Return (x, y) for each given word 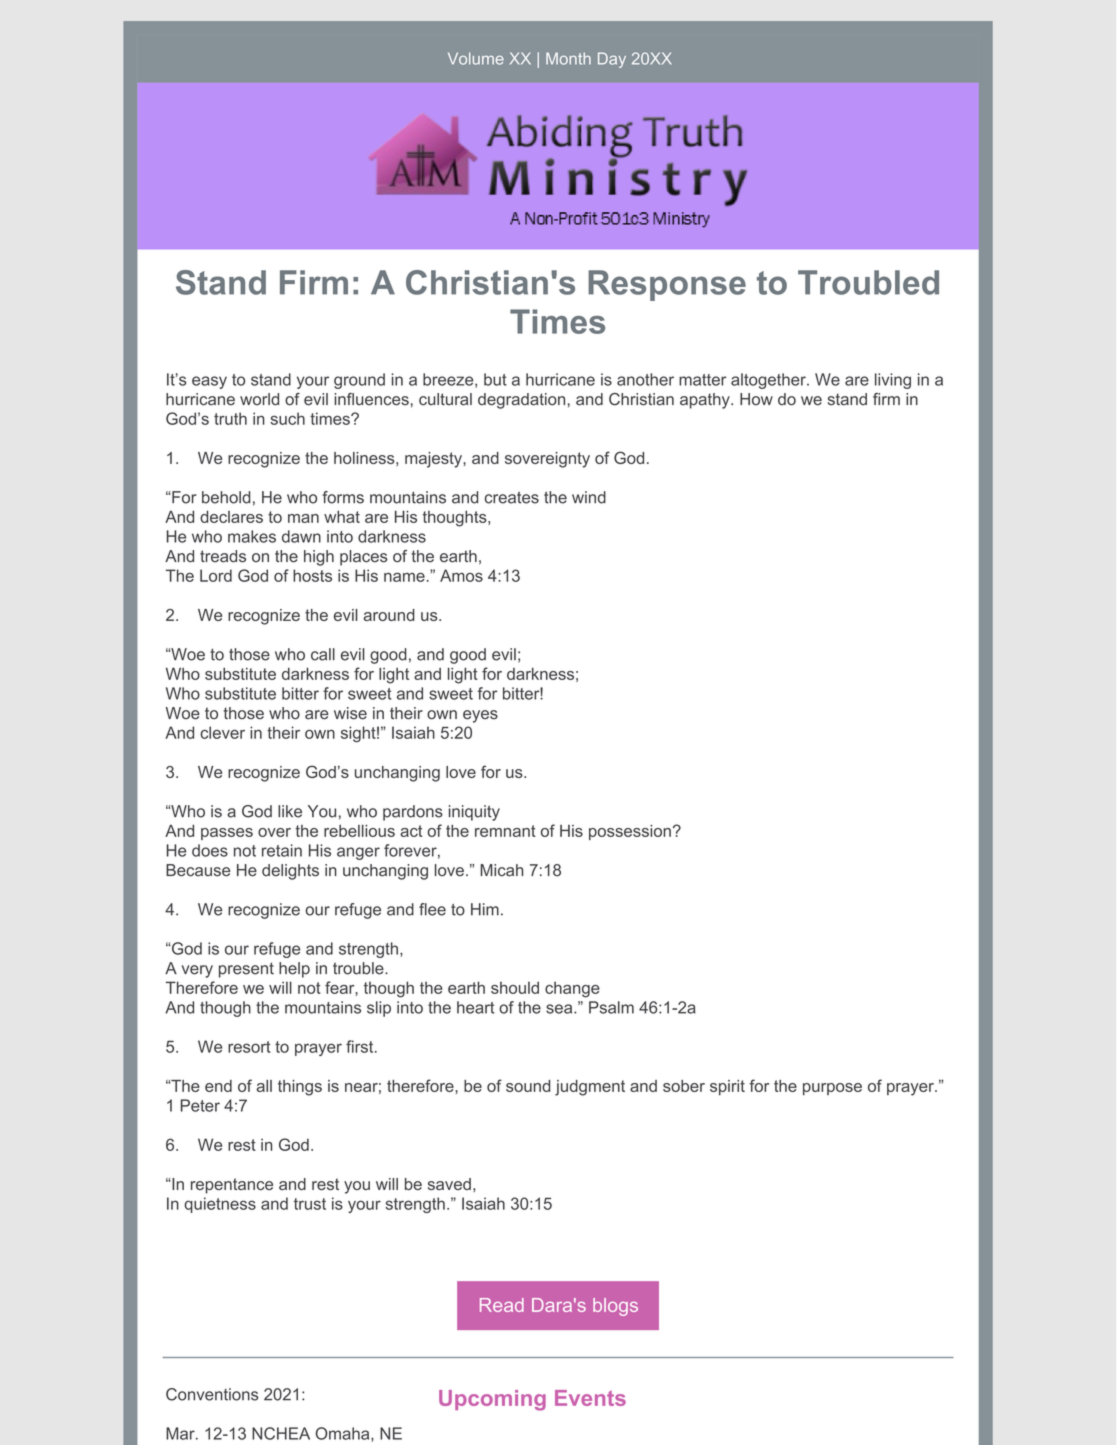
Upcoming (492, 1400)
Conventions (212, 1394)
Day (612, 60)
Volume (476, 58)
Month (568, 58)
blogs (615, 1307)
